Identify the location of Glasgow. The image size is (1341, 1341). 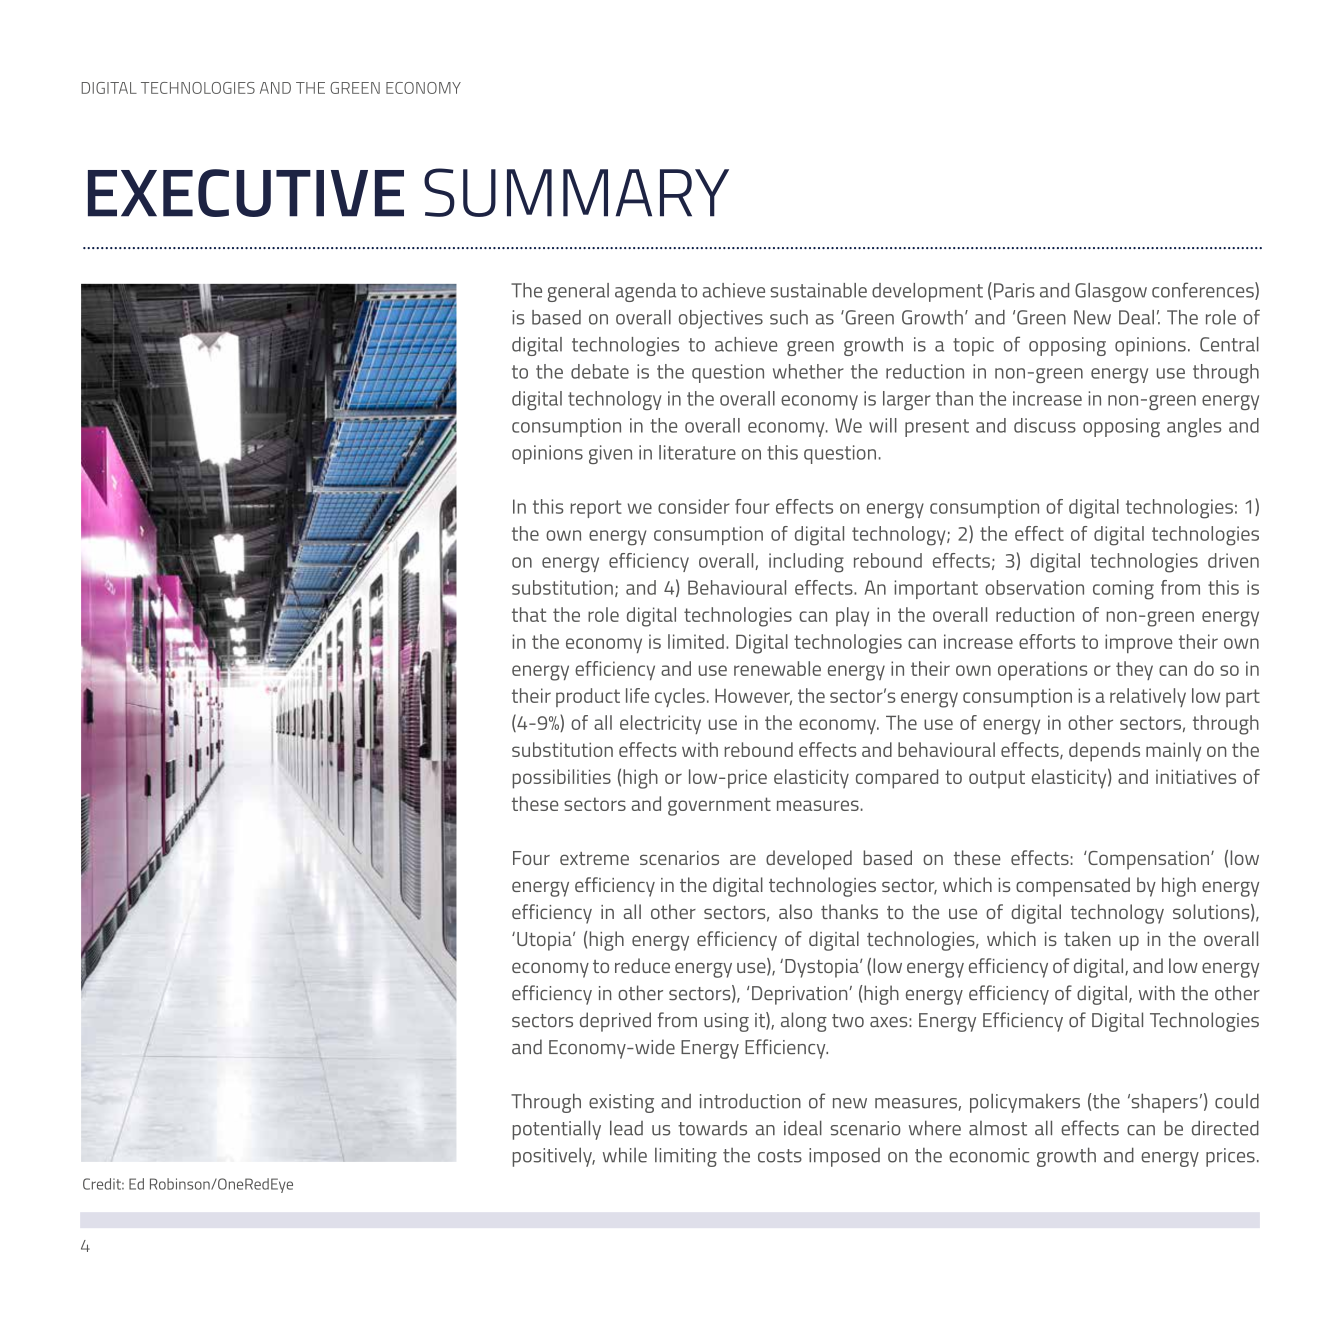
(1111, 292).
